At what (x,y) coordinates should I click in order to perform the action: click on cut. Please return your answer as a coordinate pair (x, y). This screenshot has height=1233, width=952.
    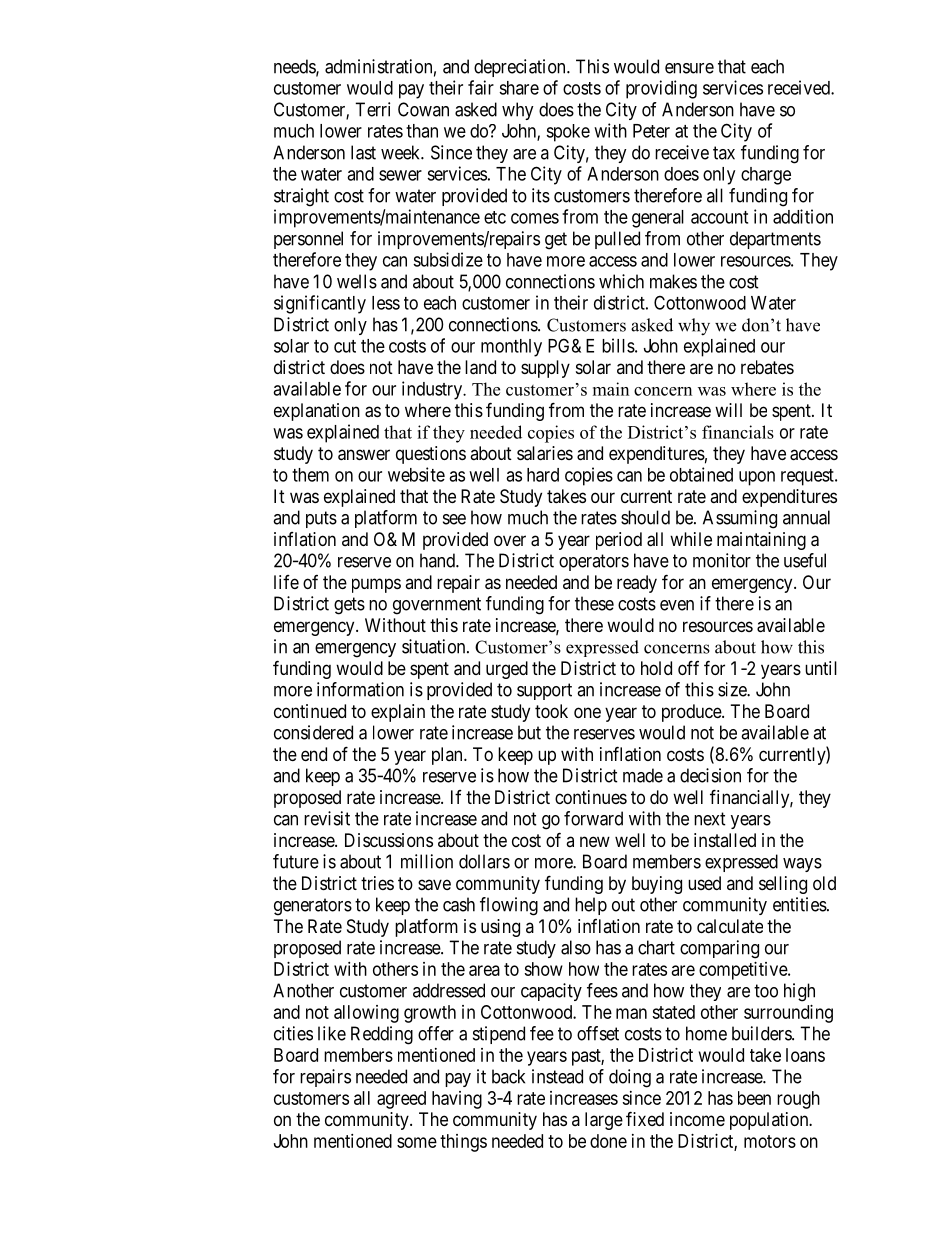
    Looking at the image, I should click on (345, 346).
